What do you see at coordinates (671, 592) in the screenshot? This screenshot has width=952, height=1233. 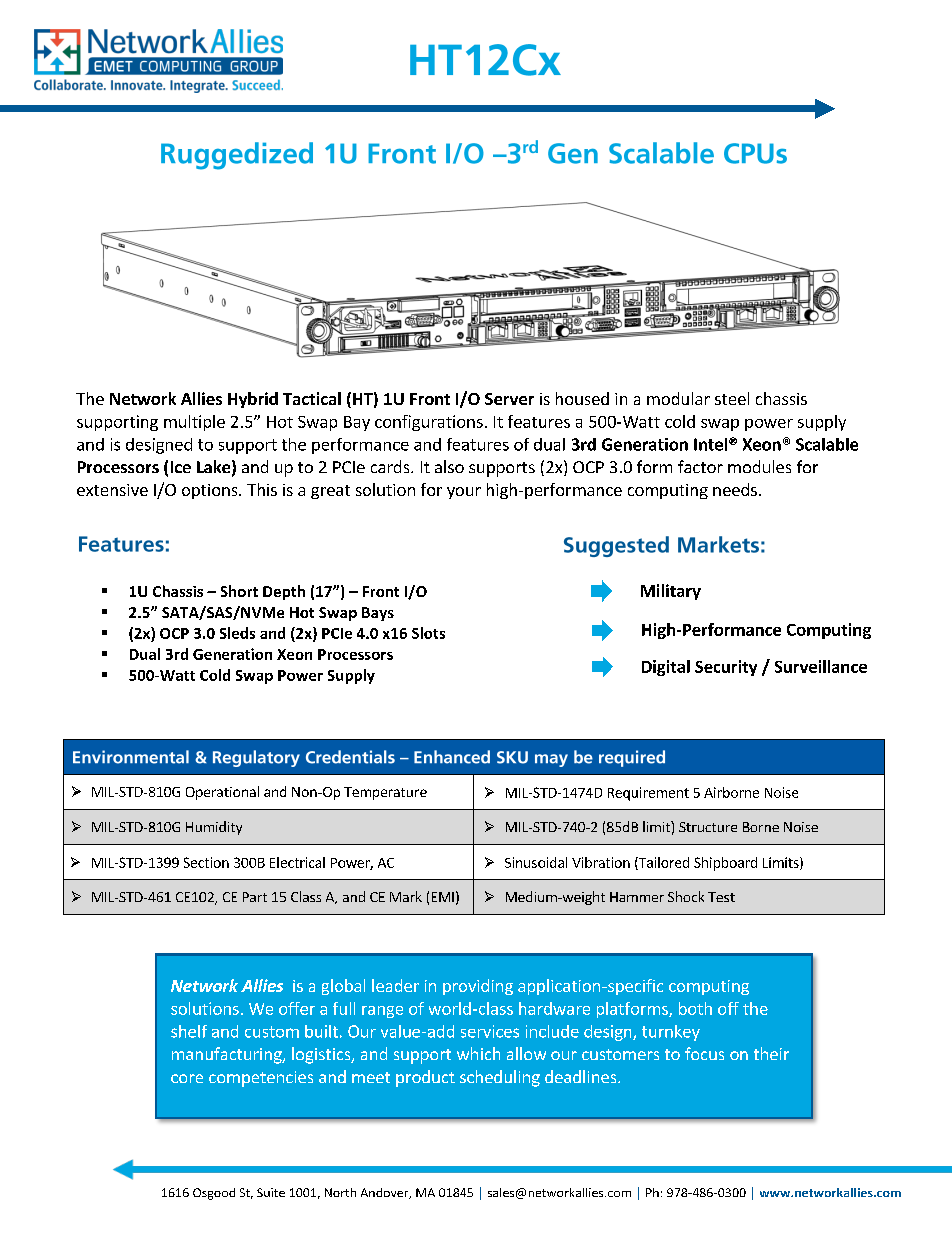 I see `Military` at bounding box center [671, 592].
